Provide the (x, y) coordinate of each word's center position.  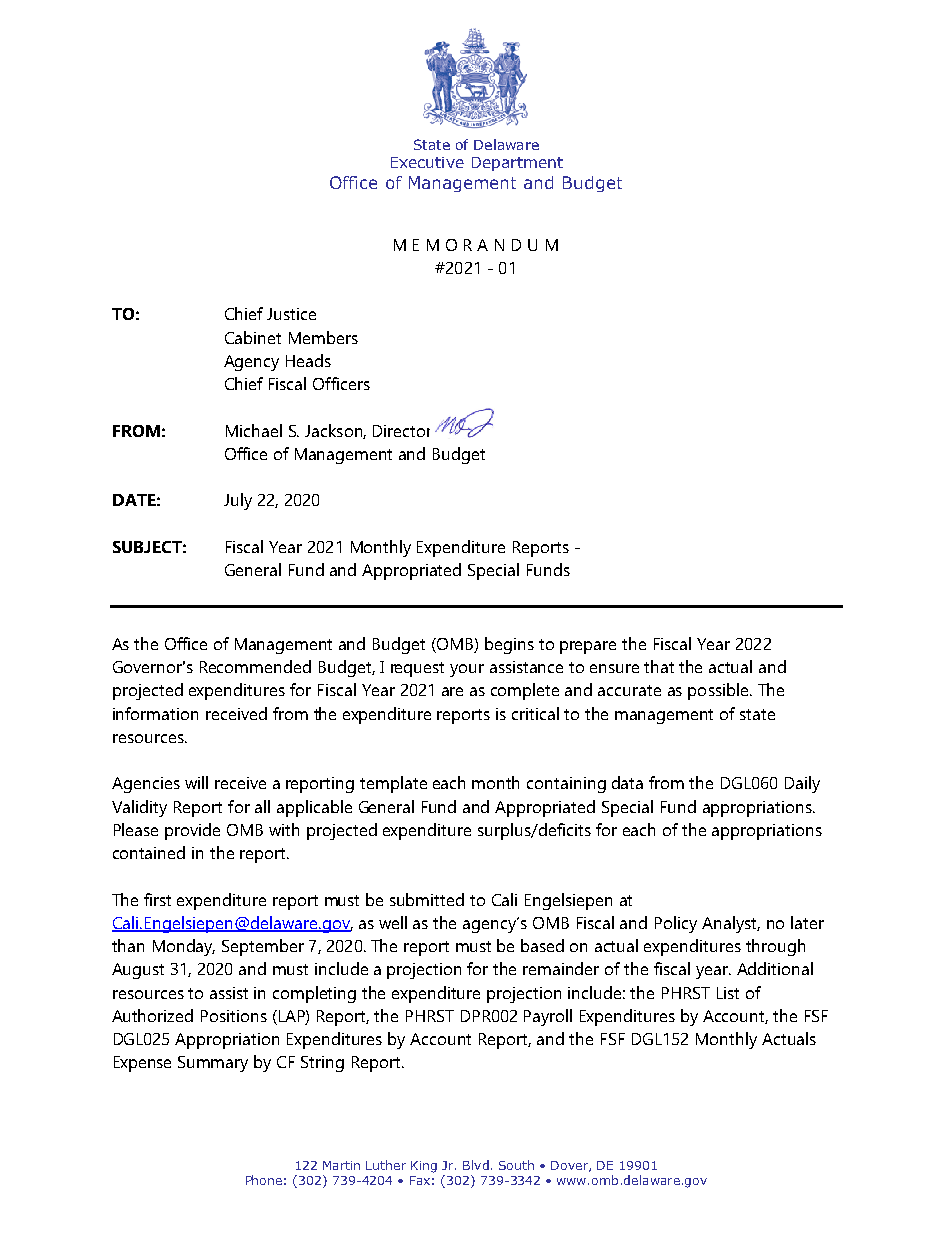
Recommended (255, 666)
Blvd (476, 1165)
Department (517, 164)
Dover (570, 1166)
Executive (427, 162)
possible (719, 691)
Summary (213, 1064)
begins (509, 645)
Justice (291, 314)
